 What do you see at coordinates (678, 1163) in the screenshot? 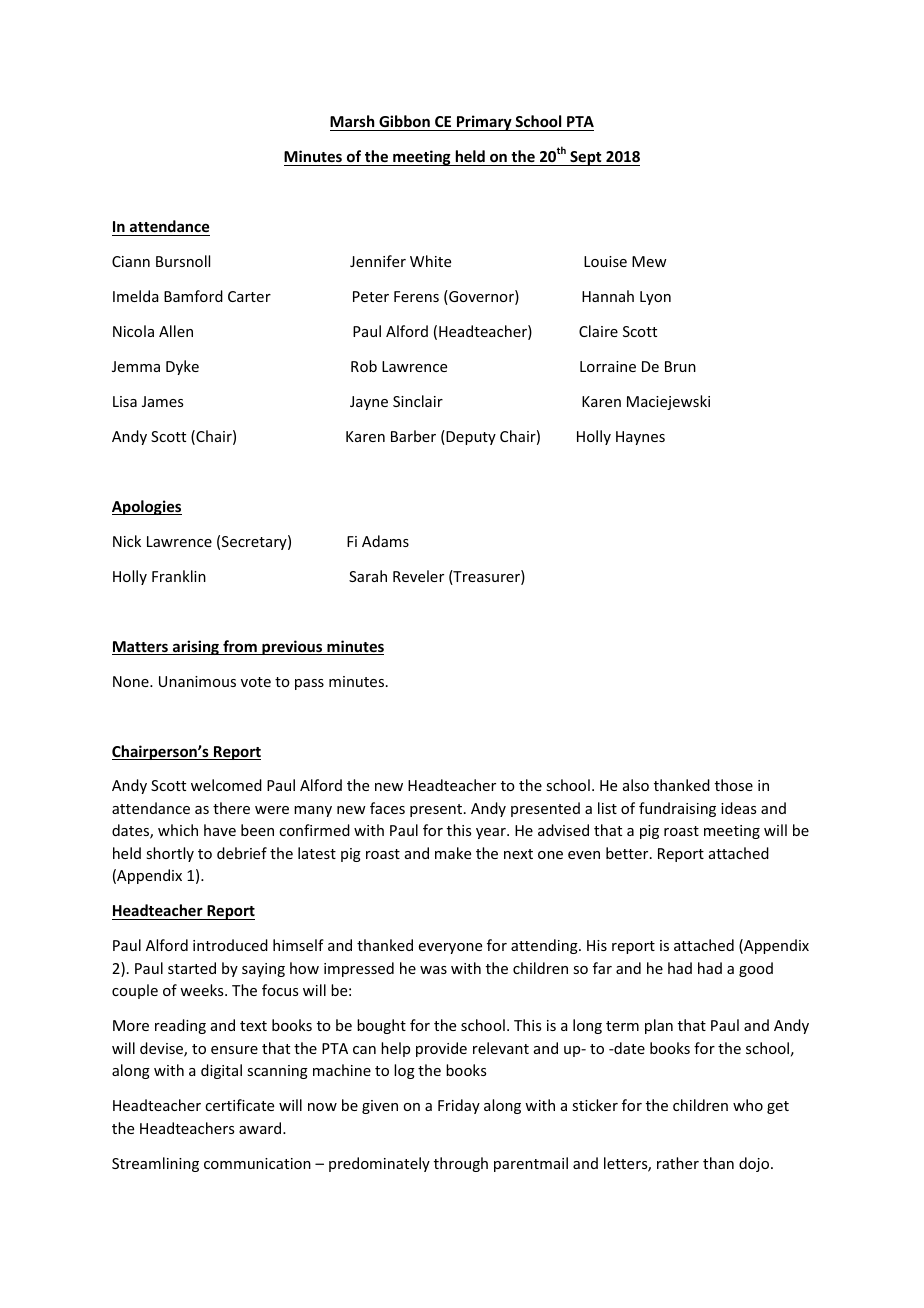
I see `rather` at bounding box center [678, 1163].
